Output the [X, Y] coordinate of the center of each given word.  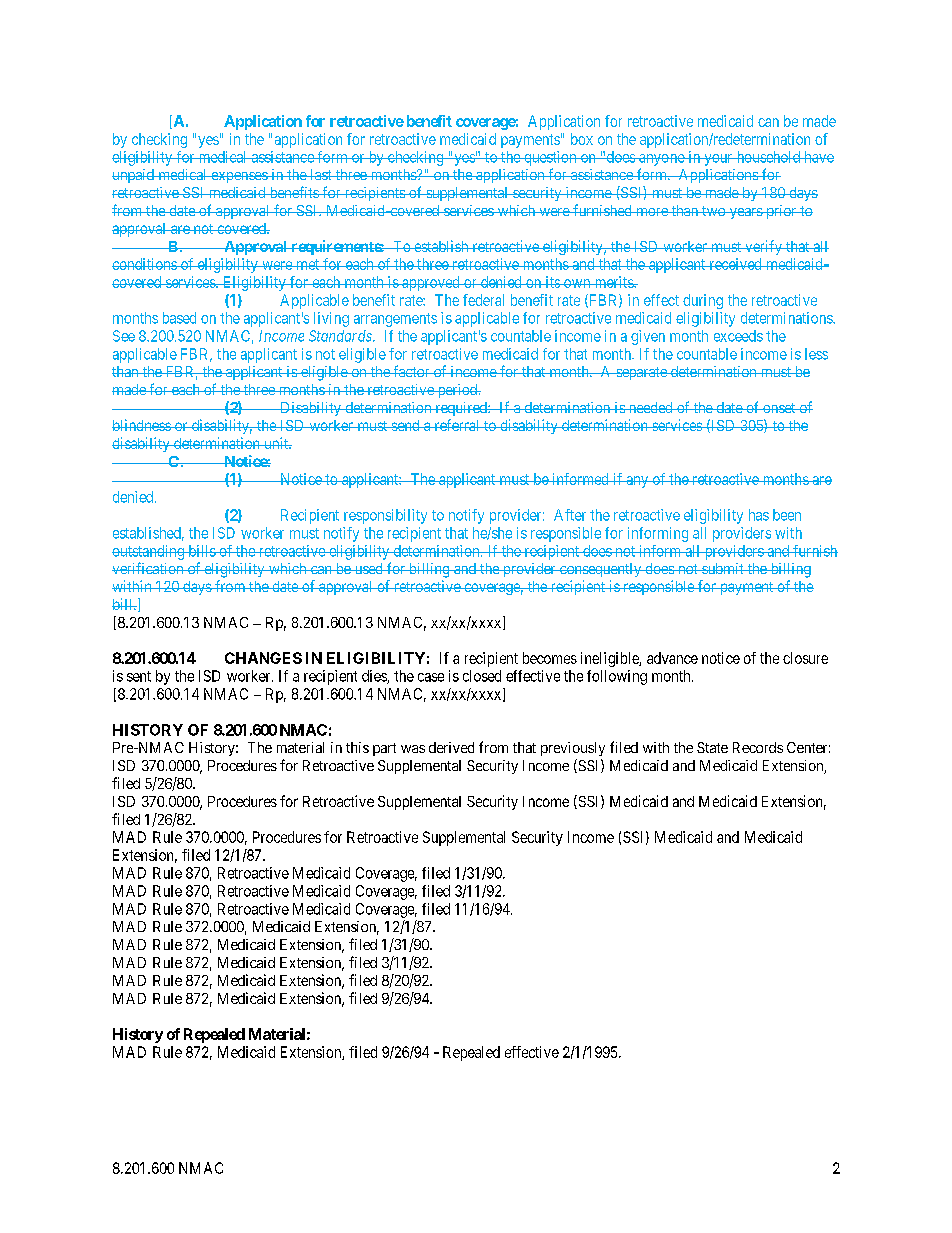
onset [779, 408]
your [718, 160]
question [550, 158]
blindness [142, 425]
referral [457, 425]
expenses [239, 177]
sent [139, 676]
